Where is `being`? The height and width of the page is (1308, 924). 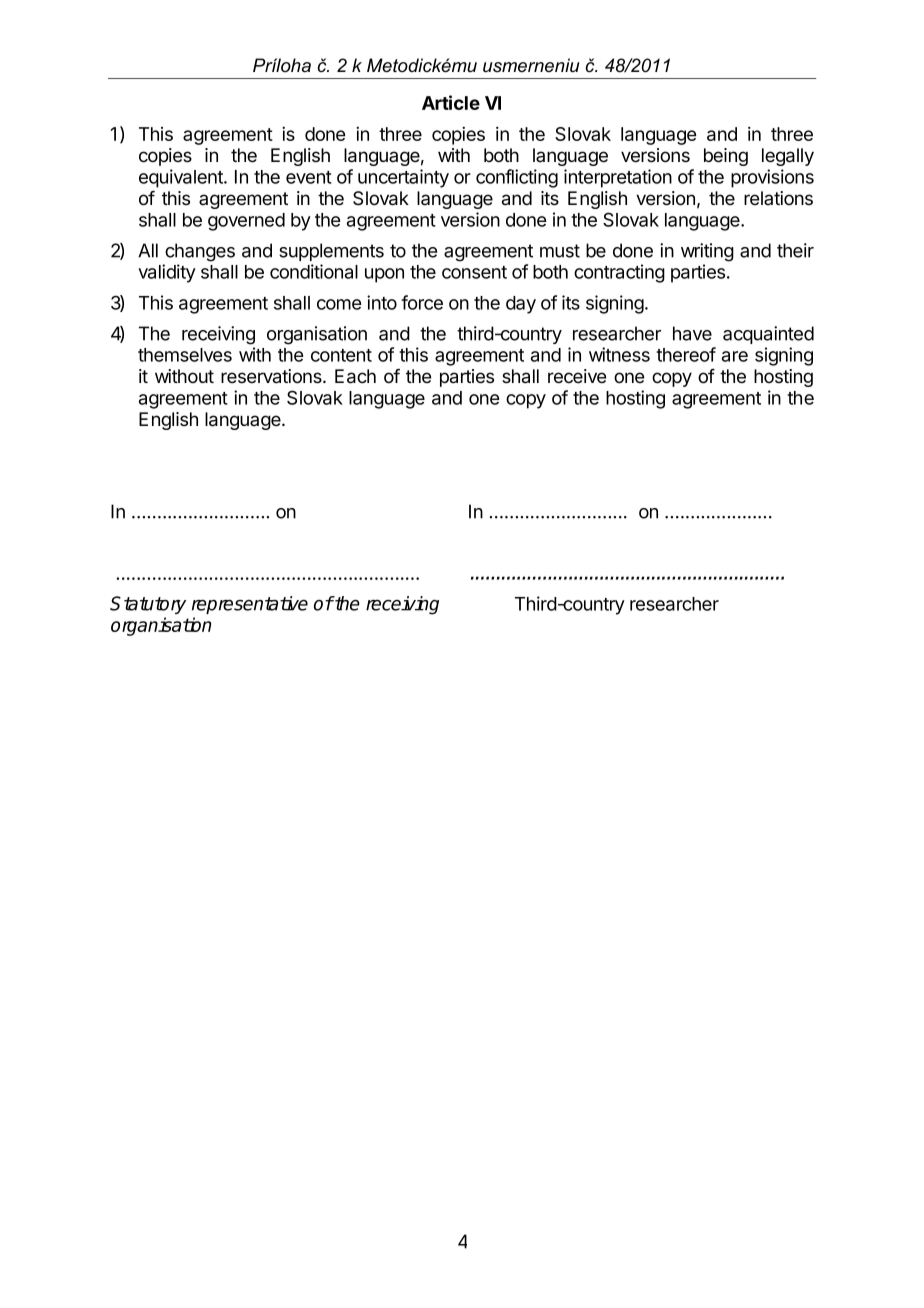 being is located at coordinates (726, 157).
